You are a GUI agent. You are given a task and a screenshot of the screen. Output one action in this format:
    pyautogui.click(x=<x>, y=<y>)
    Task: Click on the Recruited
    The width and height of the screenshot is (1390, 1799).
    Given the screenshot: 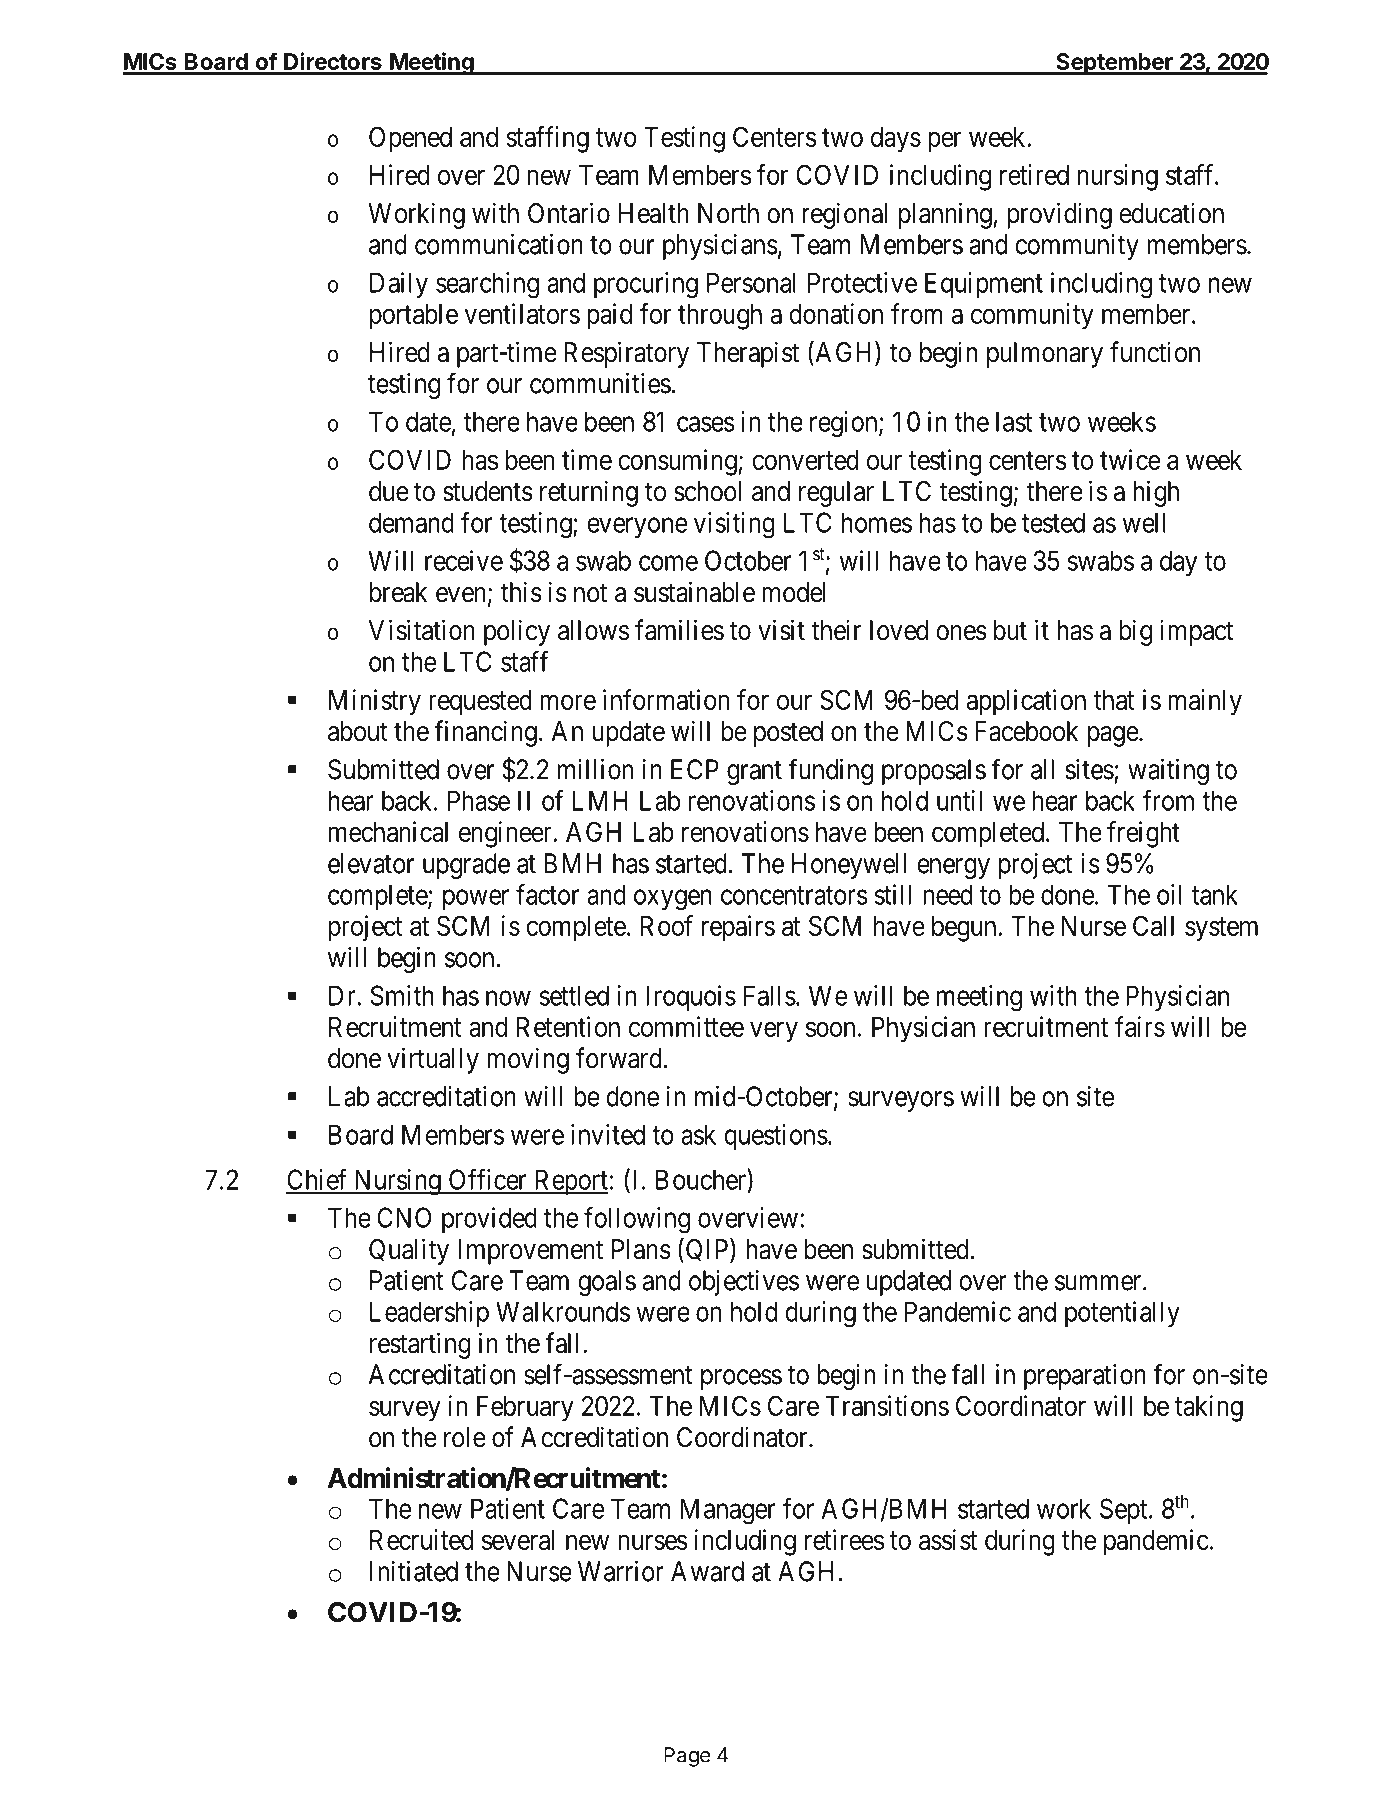 What is the action you would take?
    pyautogui.click(x=421, y=1539)
